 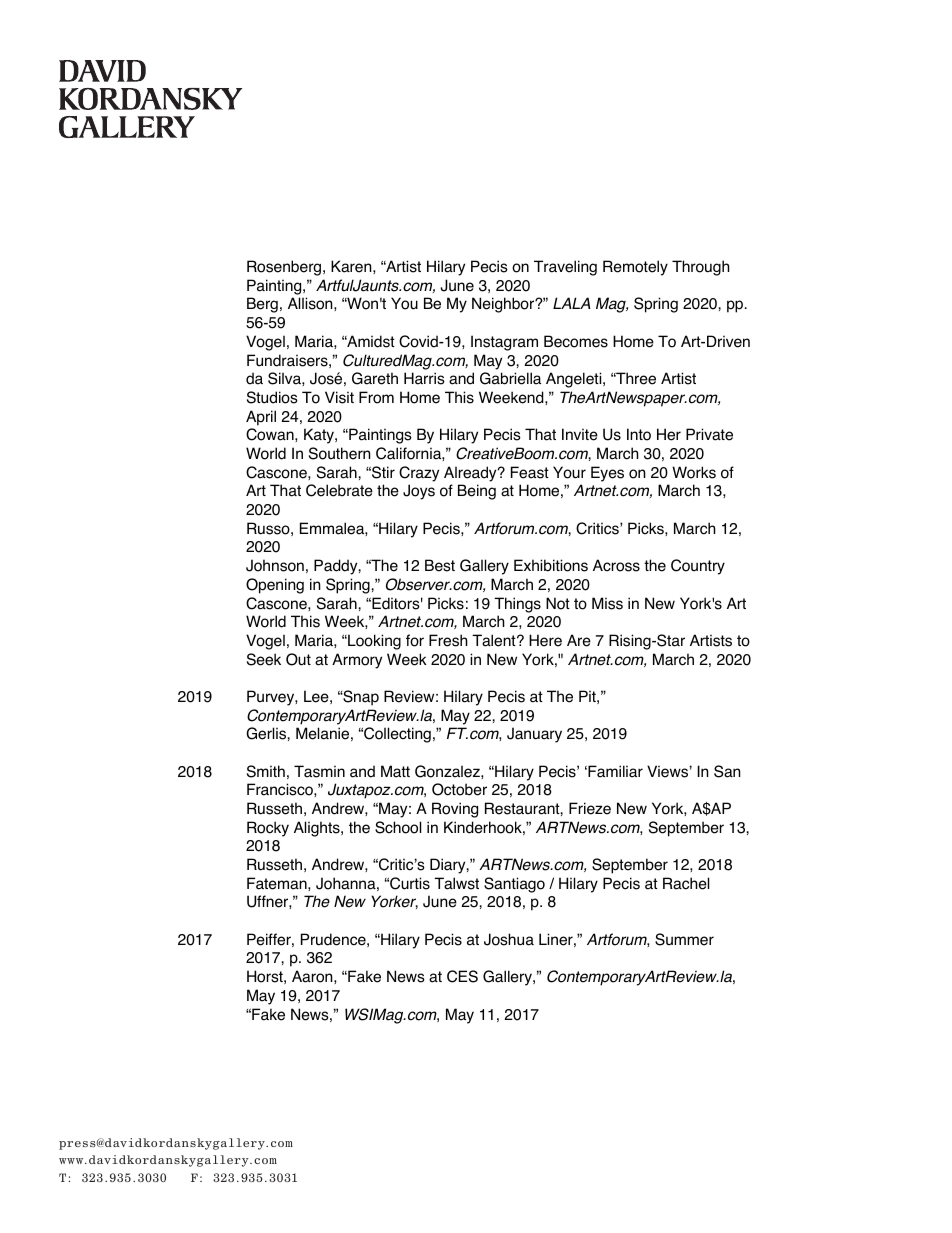 What do you see at coordinates (504, 343) in the page?
I see `Instagram` at bounding box center [504, 343].
